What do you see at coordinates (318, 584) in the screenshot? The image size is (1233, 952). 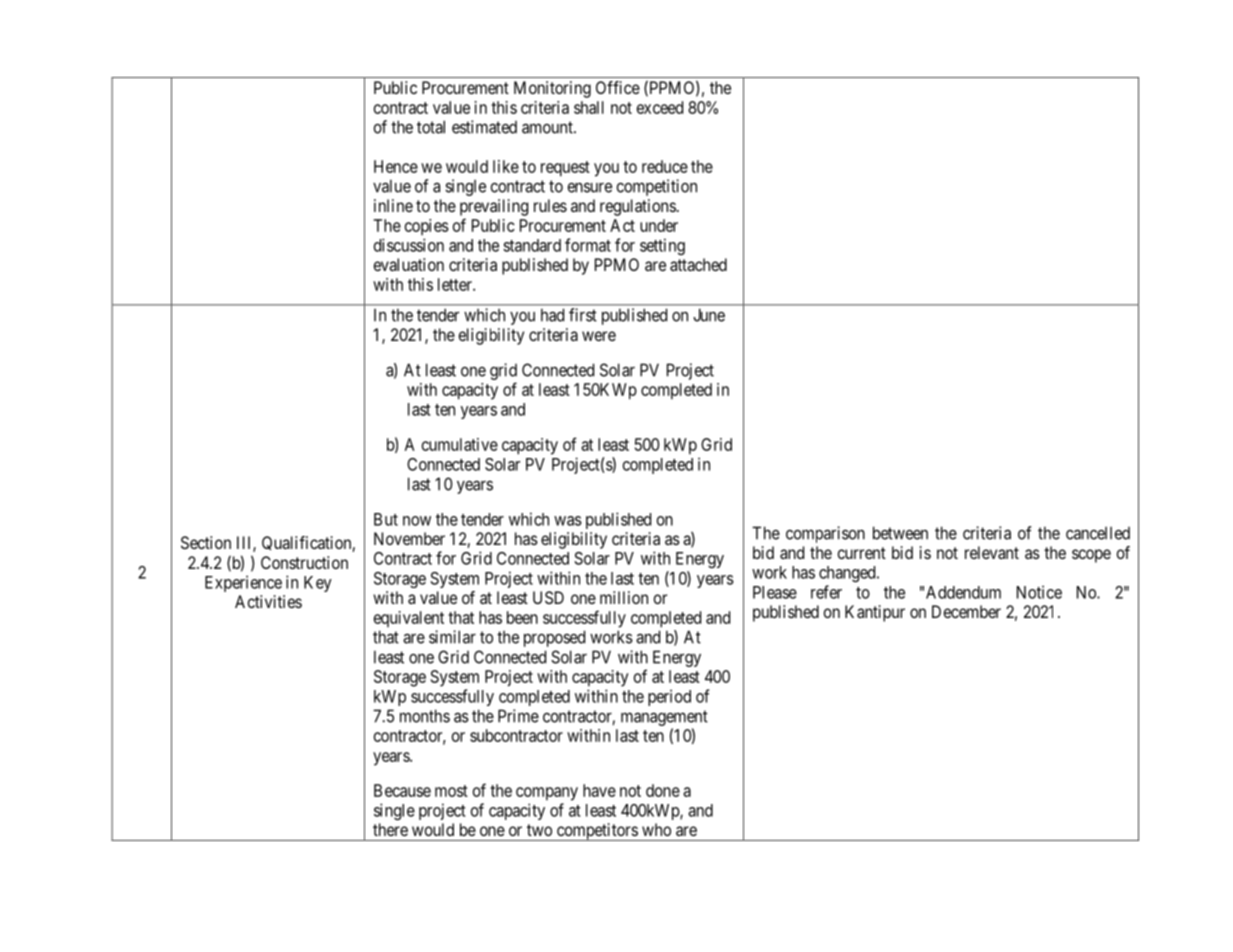 I see `Key` at bounding box center [318, 584].
